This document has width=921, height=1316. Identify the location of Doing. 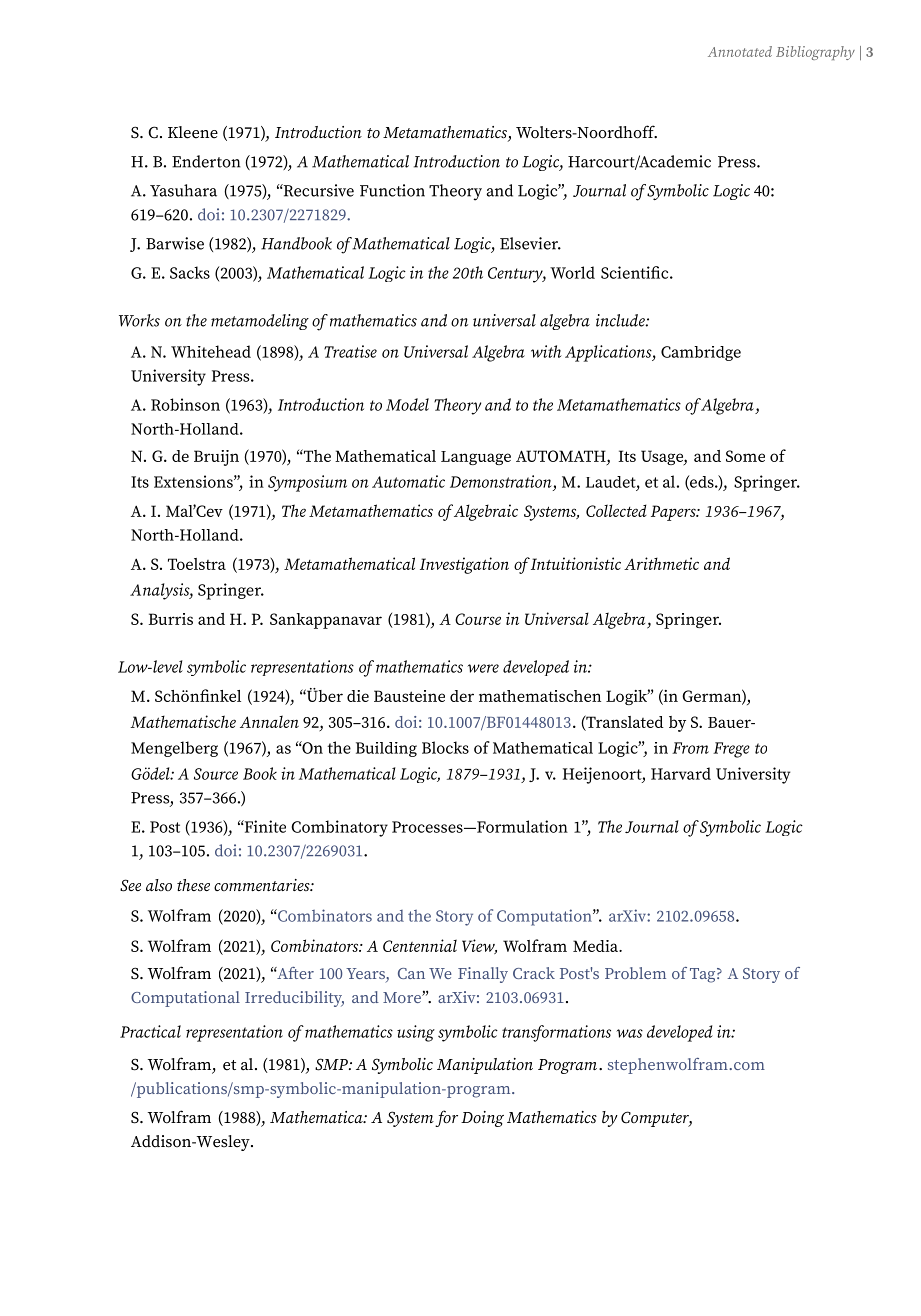
(482, 1119).
